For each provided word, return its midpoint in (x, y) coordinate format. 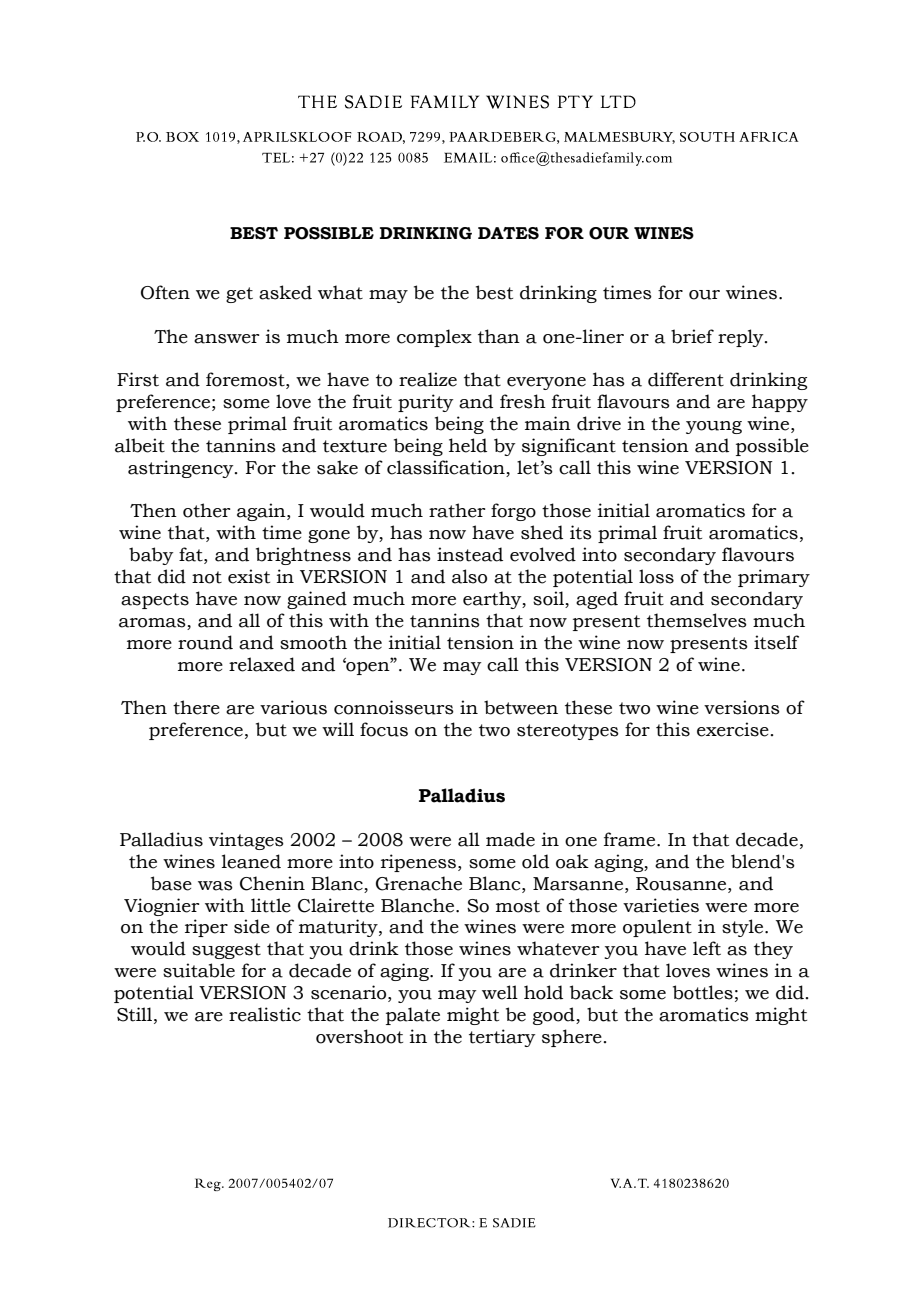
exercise (733, 729)
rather (457, 510)
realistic (265, 1014)
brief (692, 336)
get (239, 295)
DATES (508, 233)
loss (656, 576)
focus (384, 729)
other (206, 510)
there (196, 707)
